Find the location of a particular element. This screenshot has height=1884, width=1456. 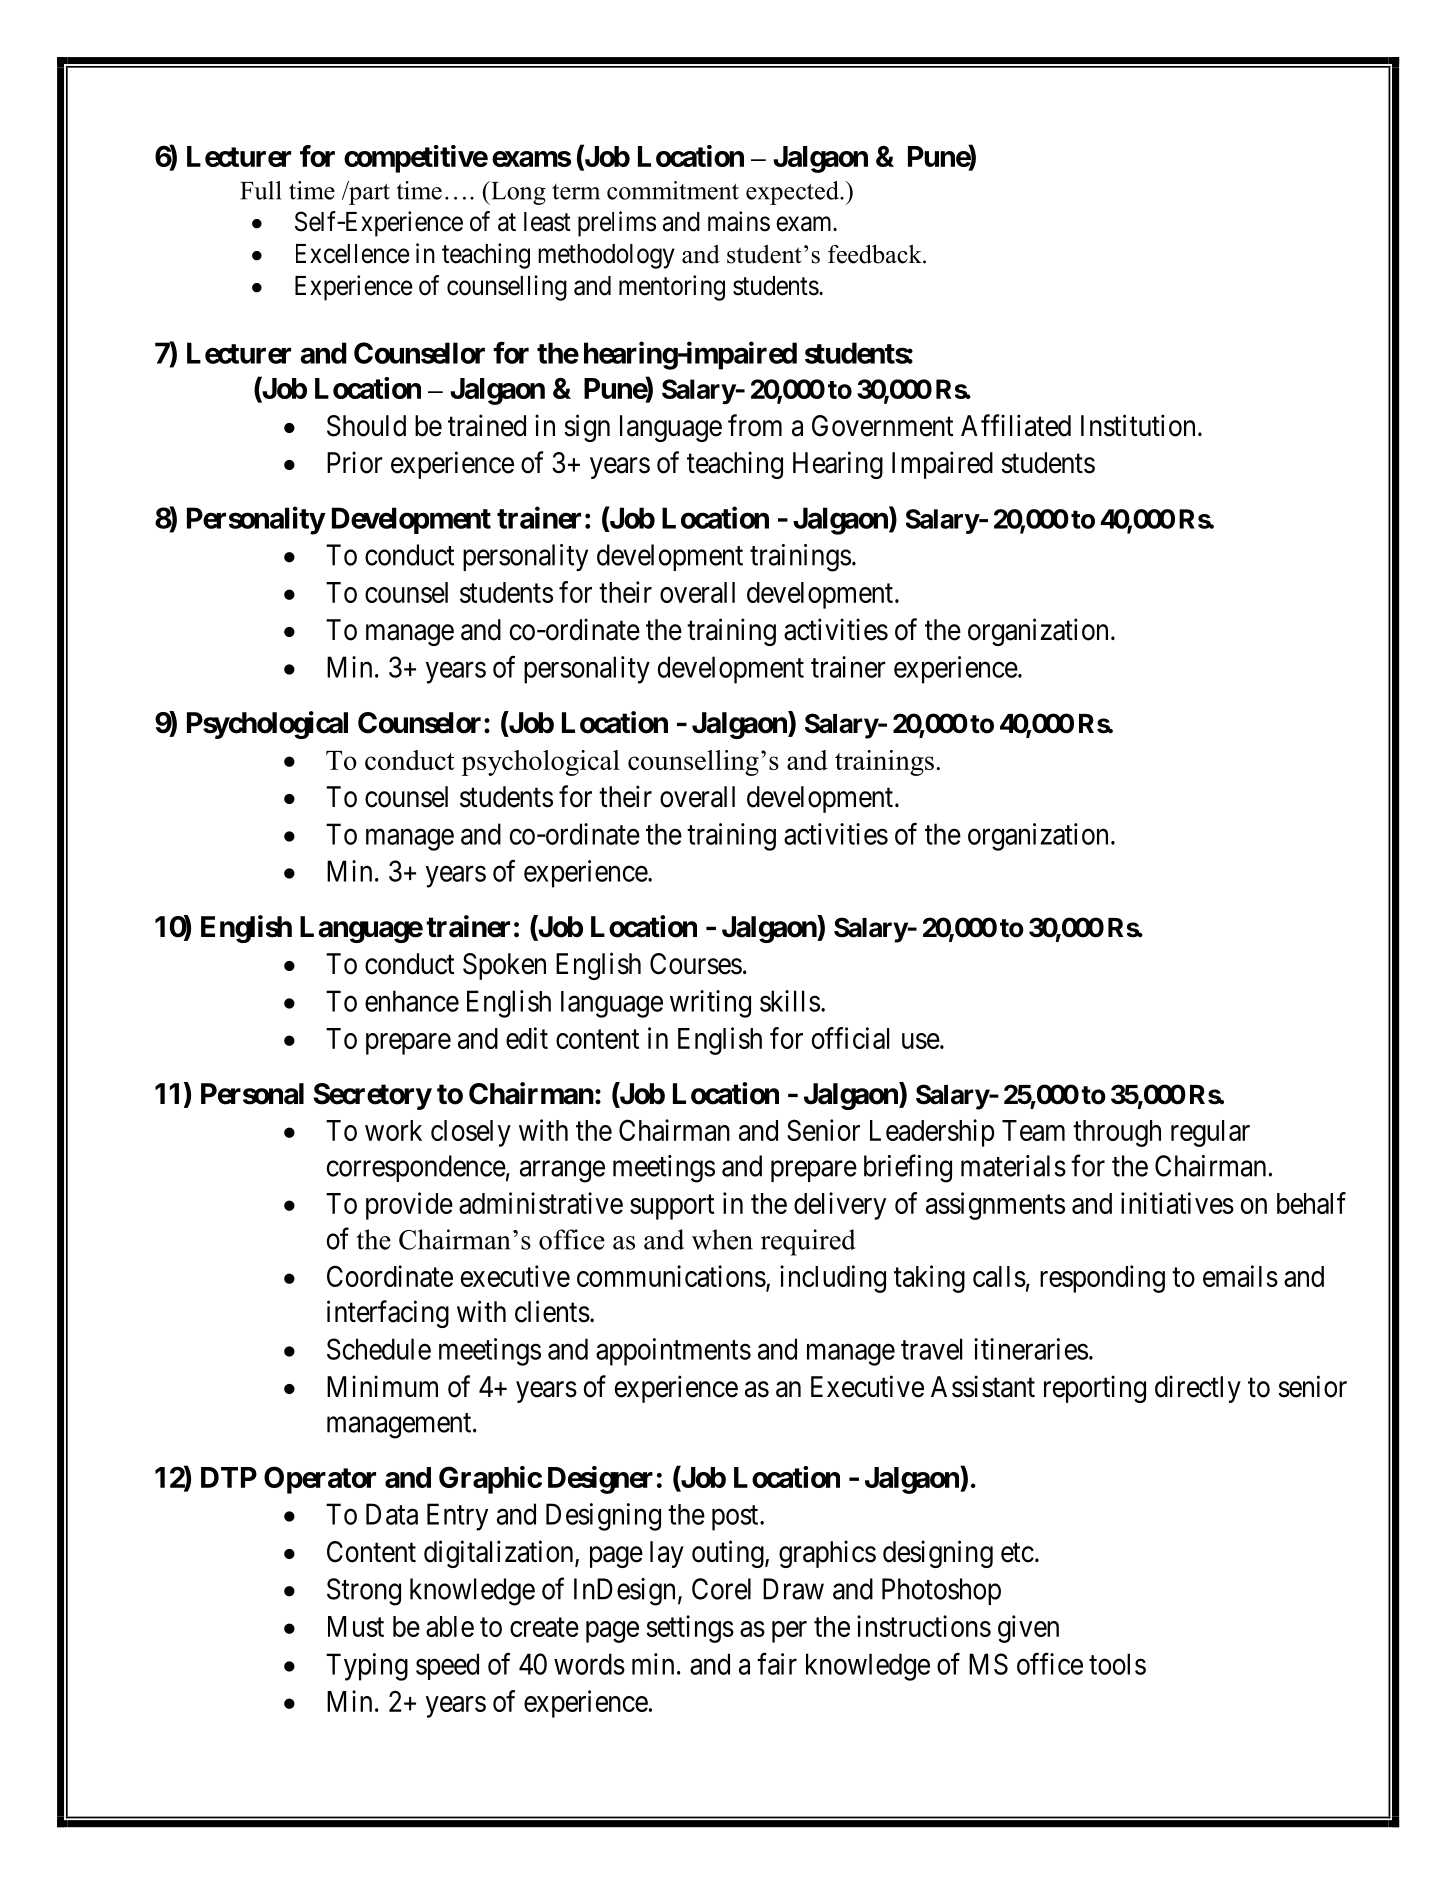

enhance is located at coordinates (412, 1001).
